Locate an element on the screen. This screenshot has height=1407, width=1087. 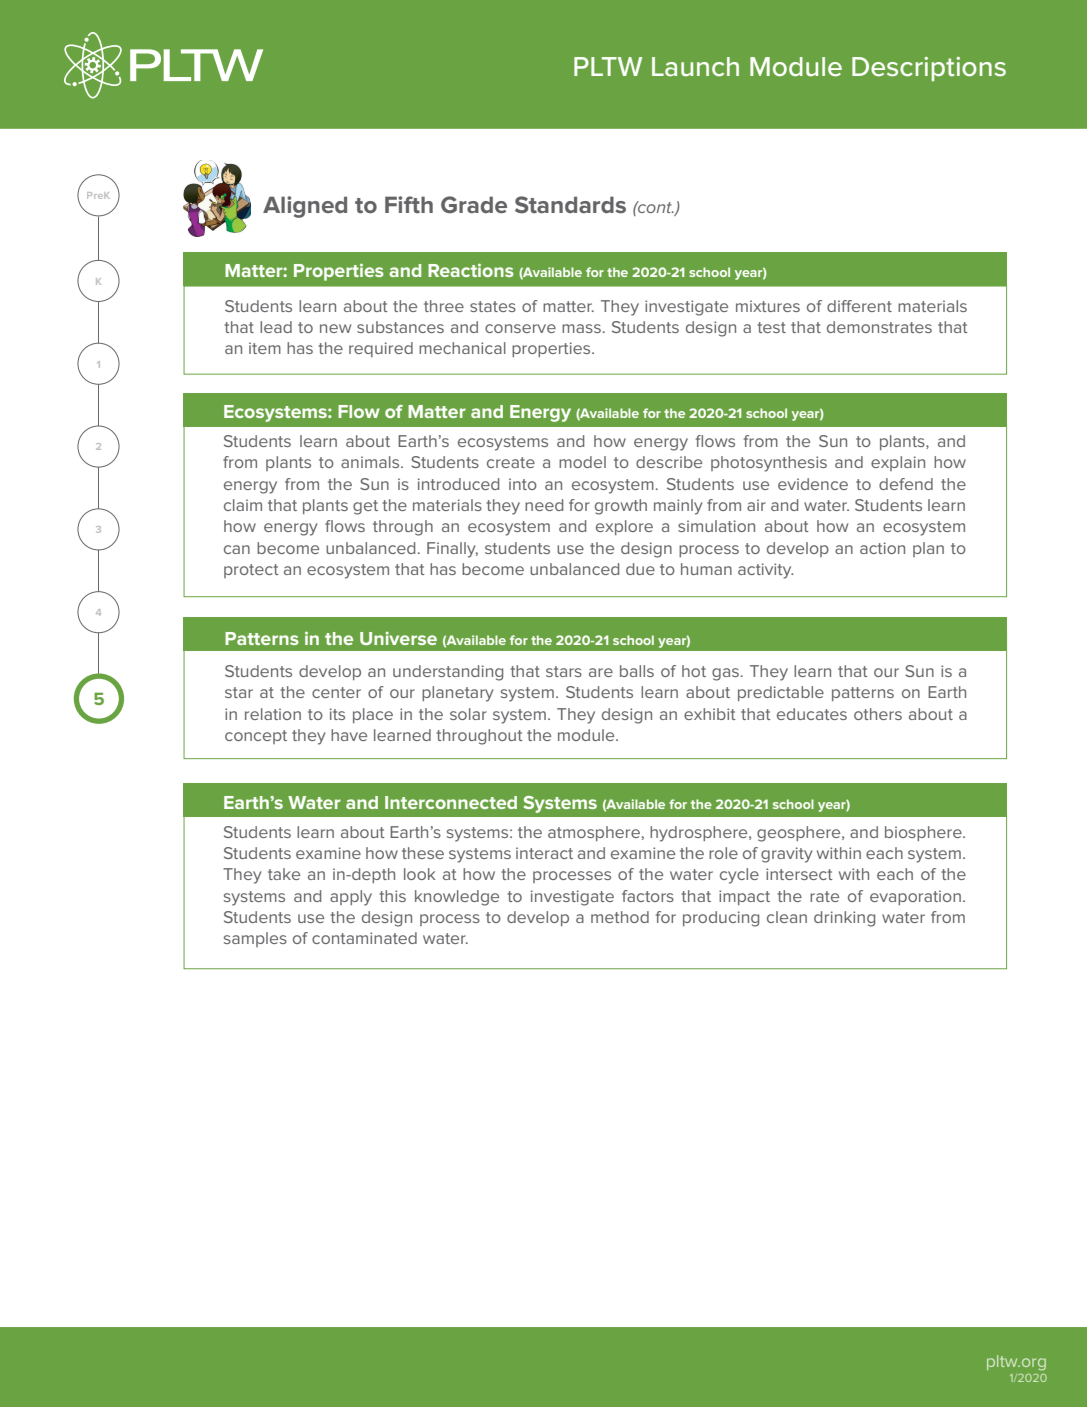
different is located at coordinates (859, 306).
